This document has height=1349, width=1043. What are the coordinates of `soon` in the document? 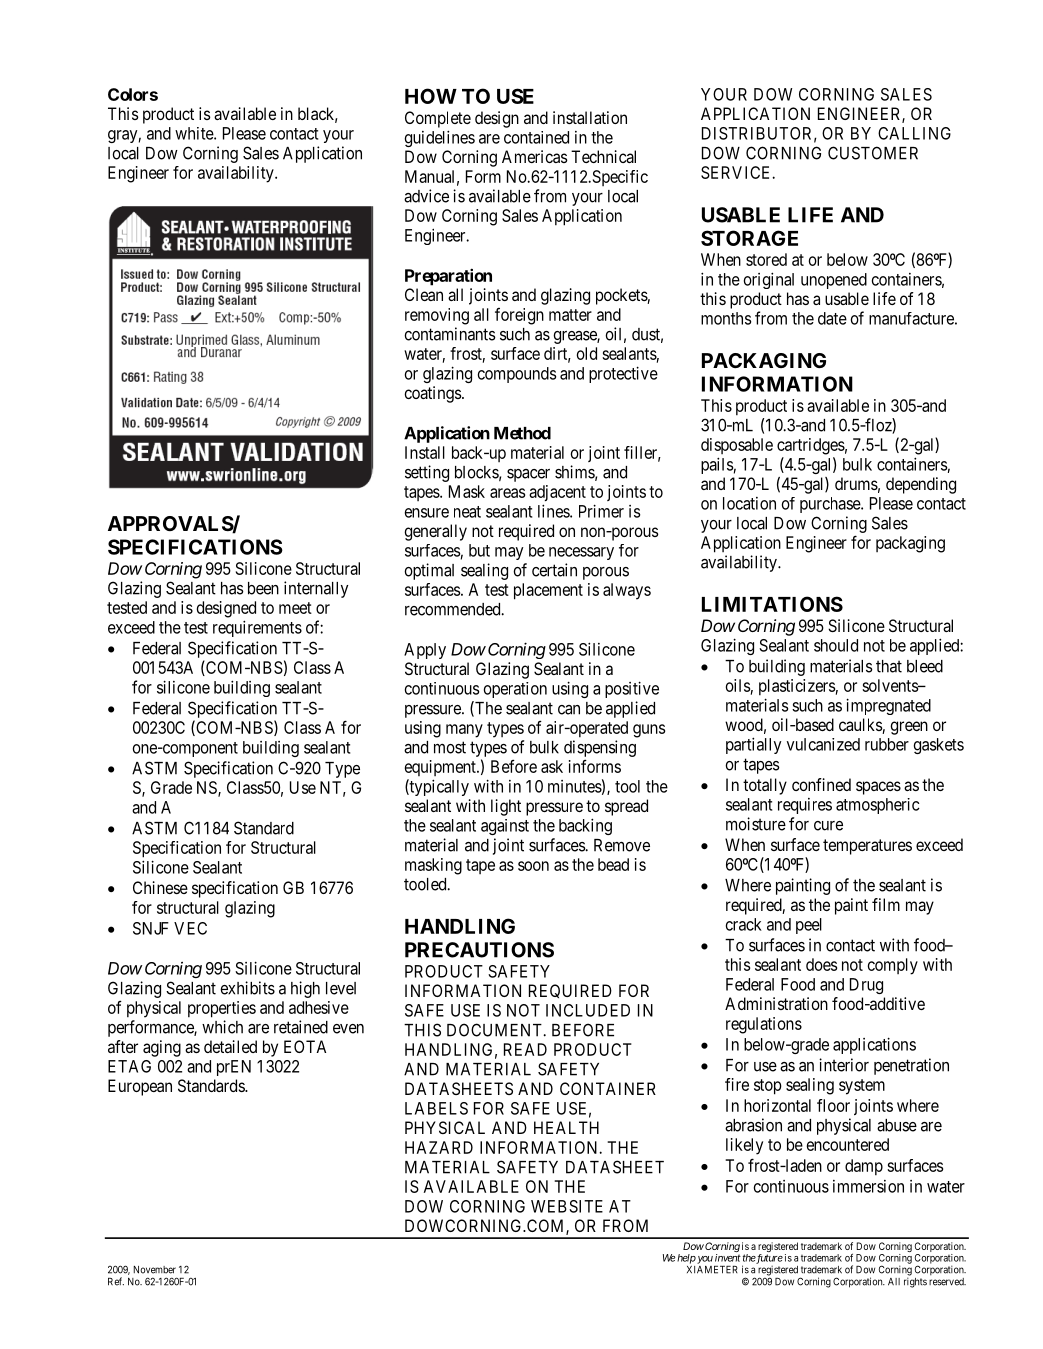 It's located at (533, 866).
